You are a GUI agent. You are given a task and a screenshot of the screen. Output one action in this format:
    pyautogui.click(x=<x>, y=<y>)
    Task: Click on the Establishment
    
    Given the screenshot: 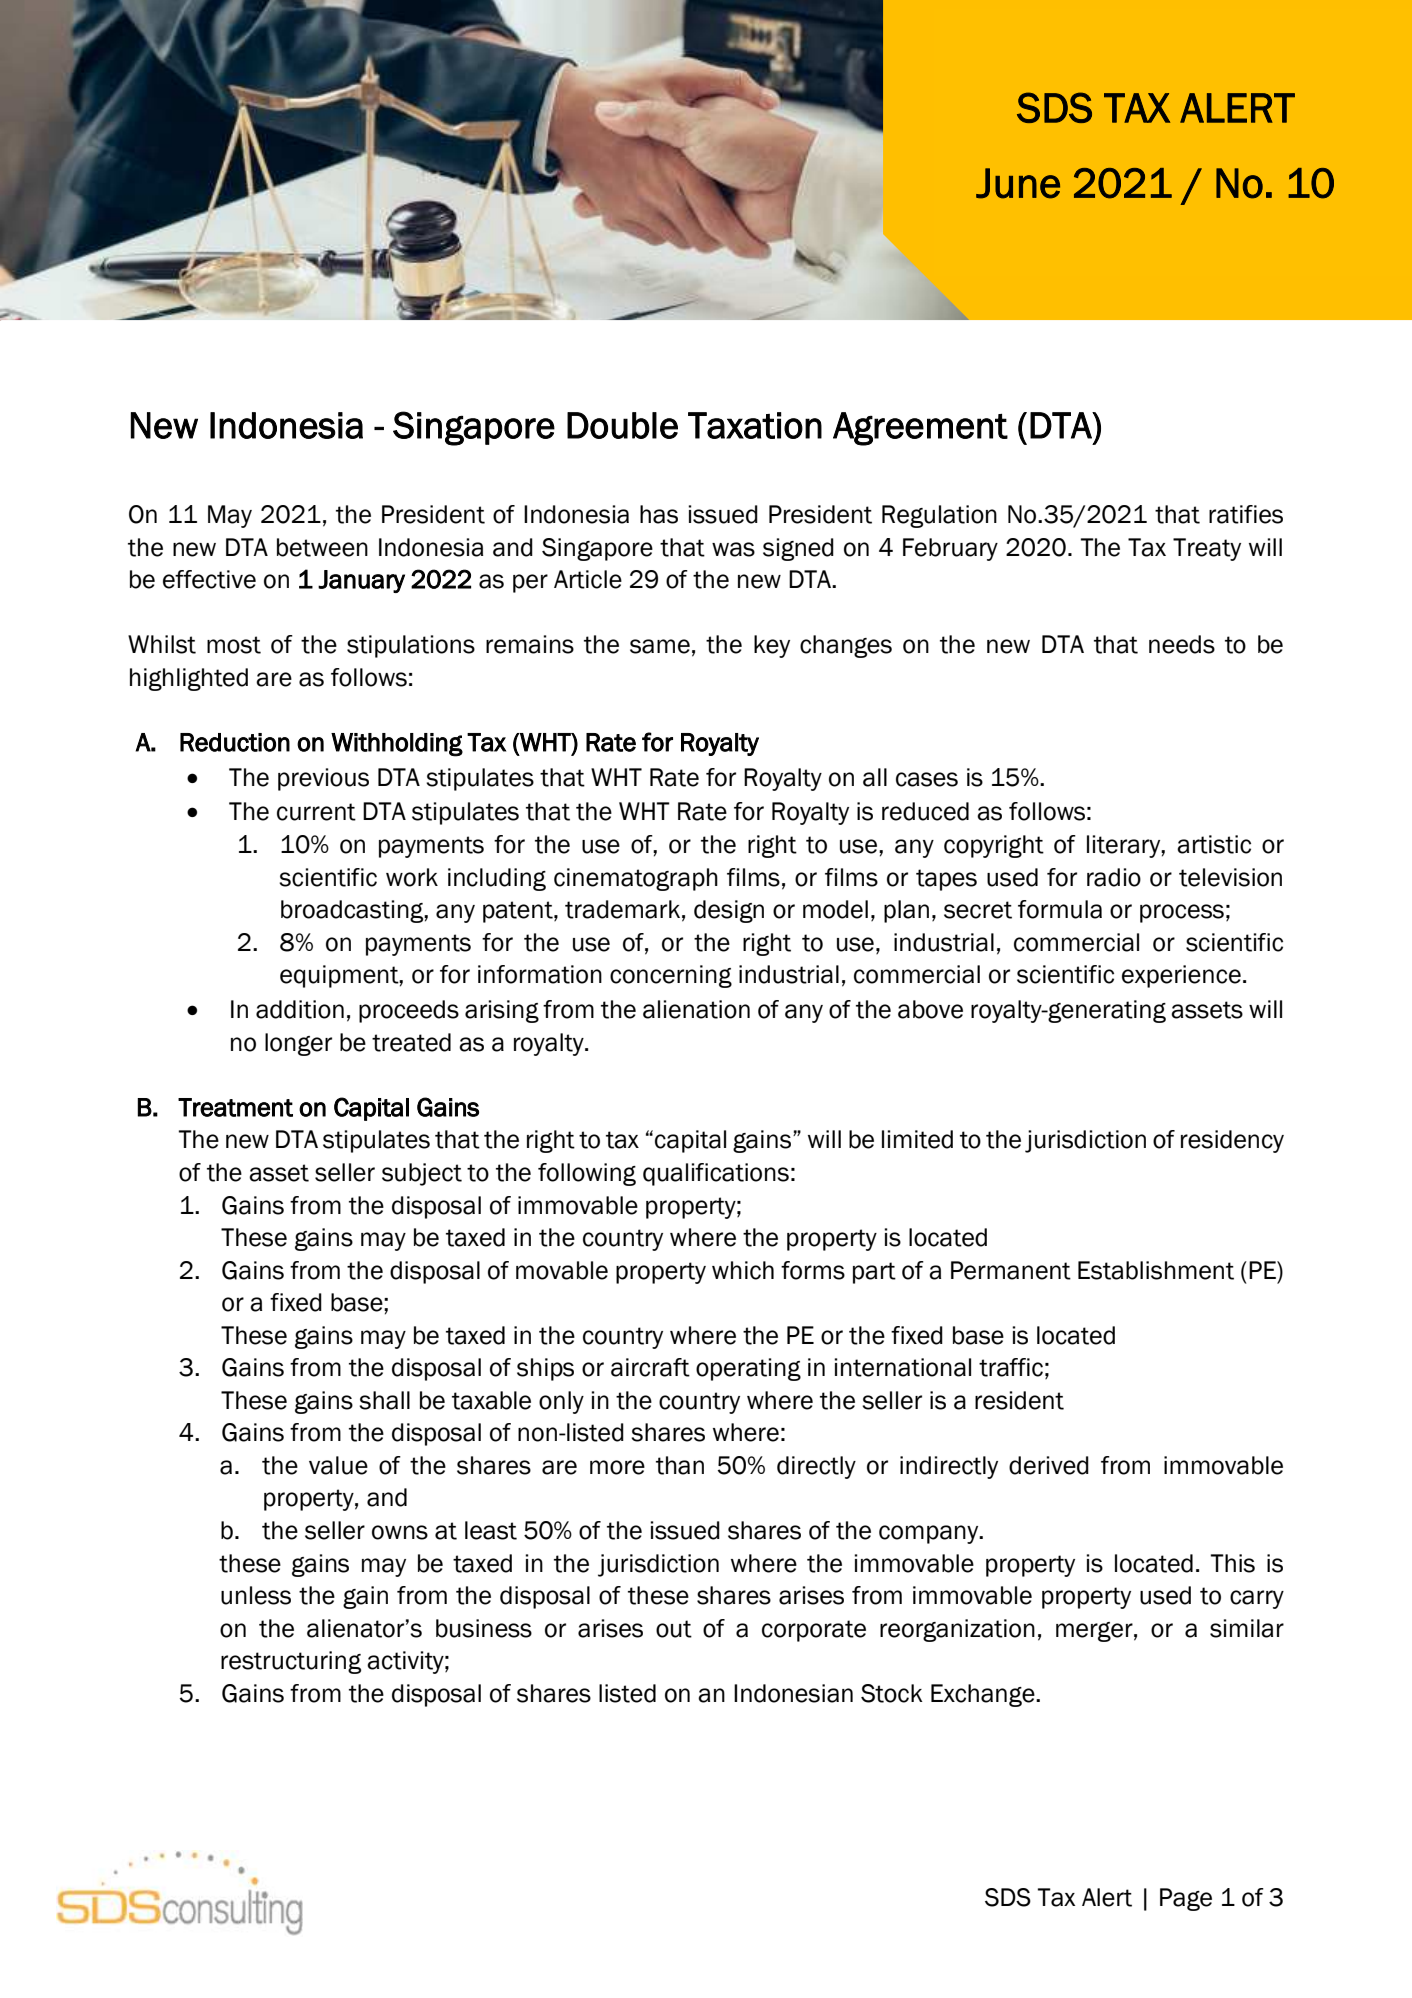 What is the action you would take?
    pyautogui.click(x=1156, y=1270)
